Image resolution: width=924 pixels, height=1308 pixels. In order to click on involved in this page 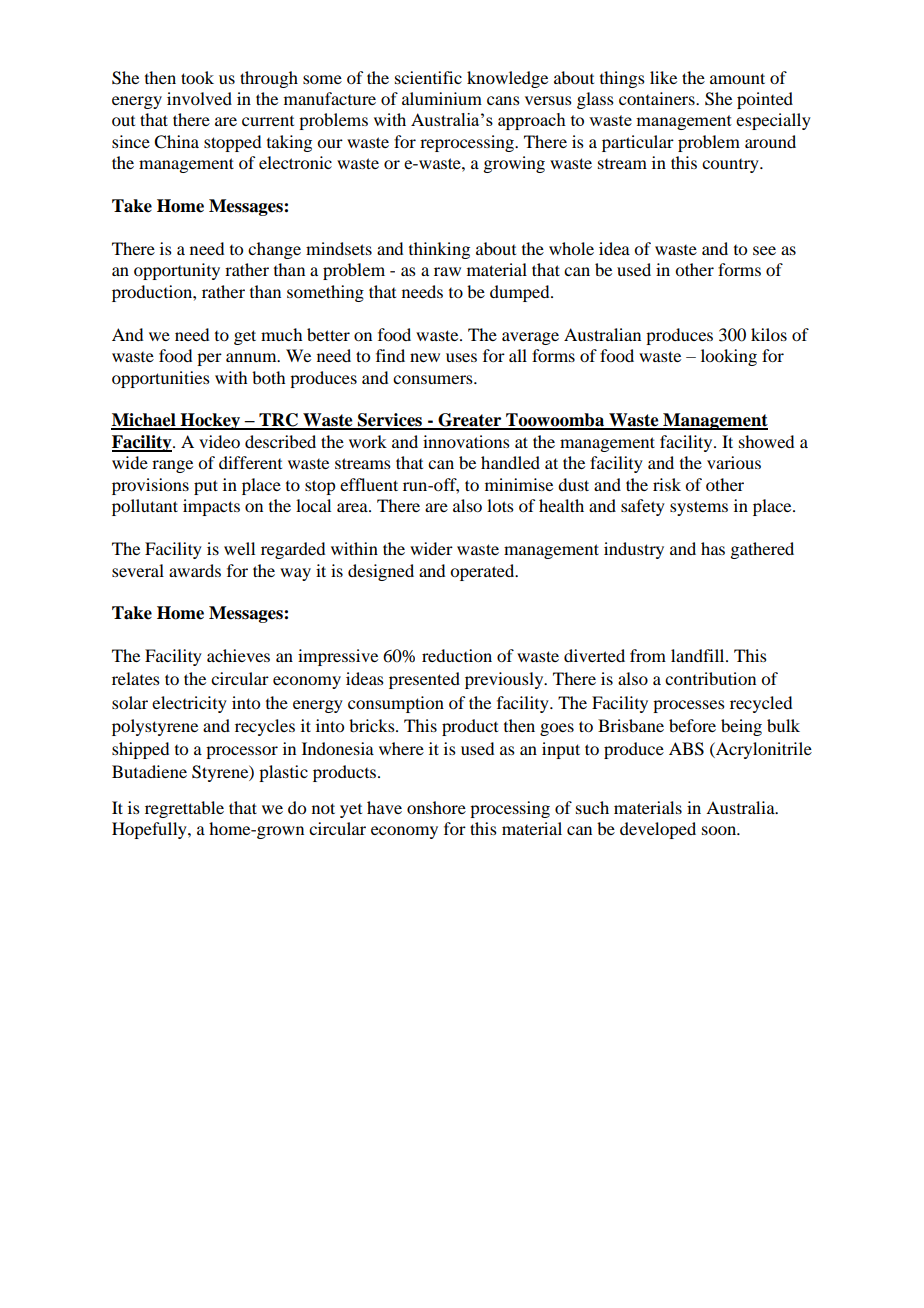, I will do `click(199, 98)`.
